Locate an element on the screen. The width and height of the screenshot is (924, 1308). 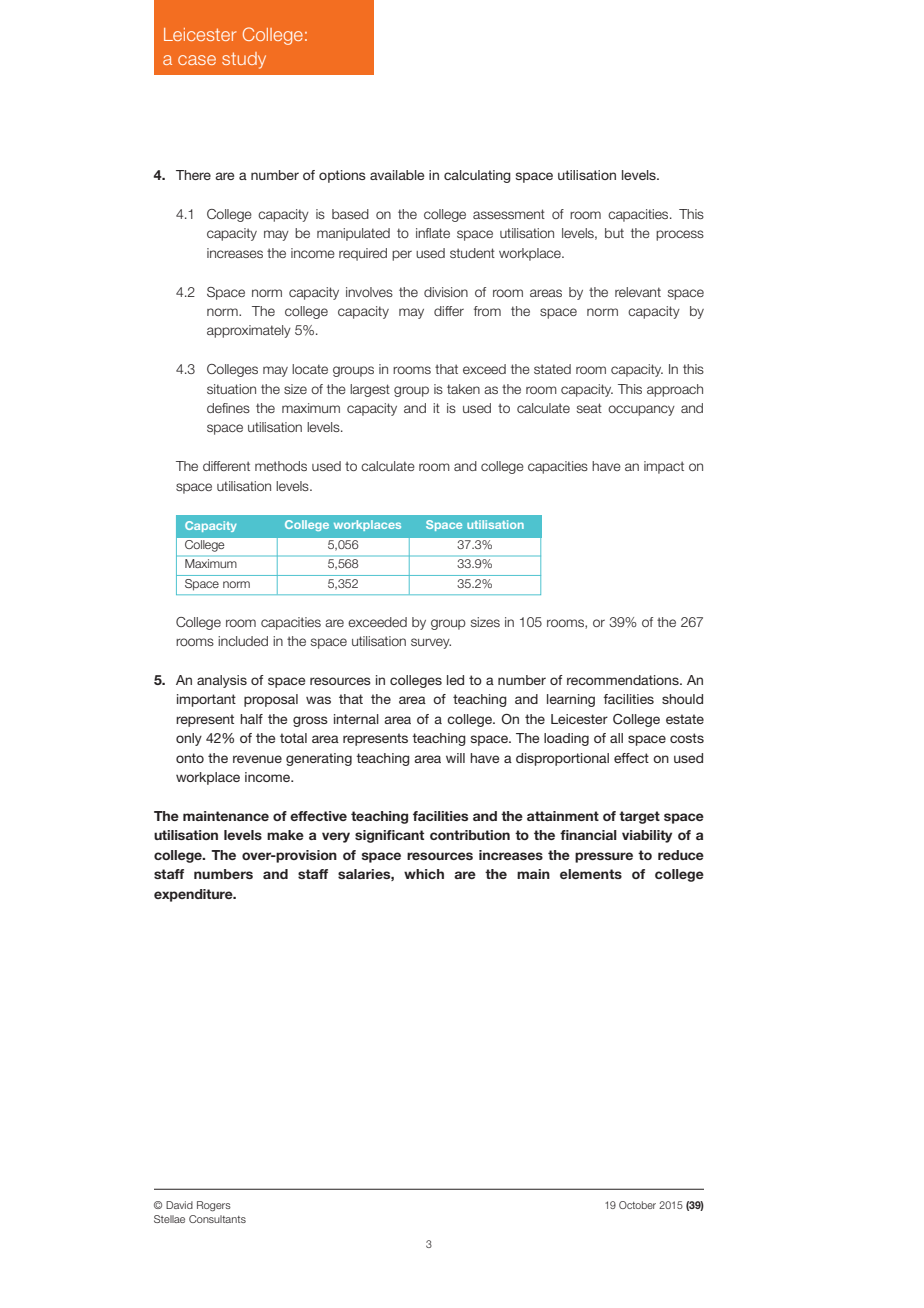
elements is located at coordinates (591, 874).
